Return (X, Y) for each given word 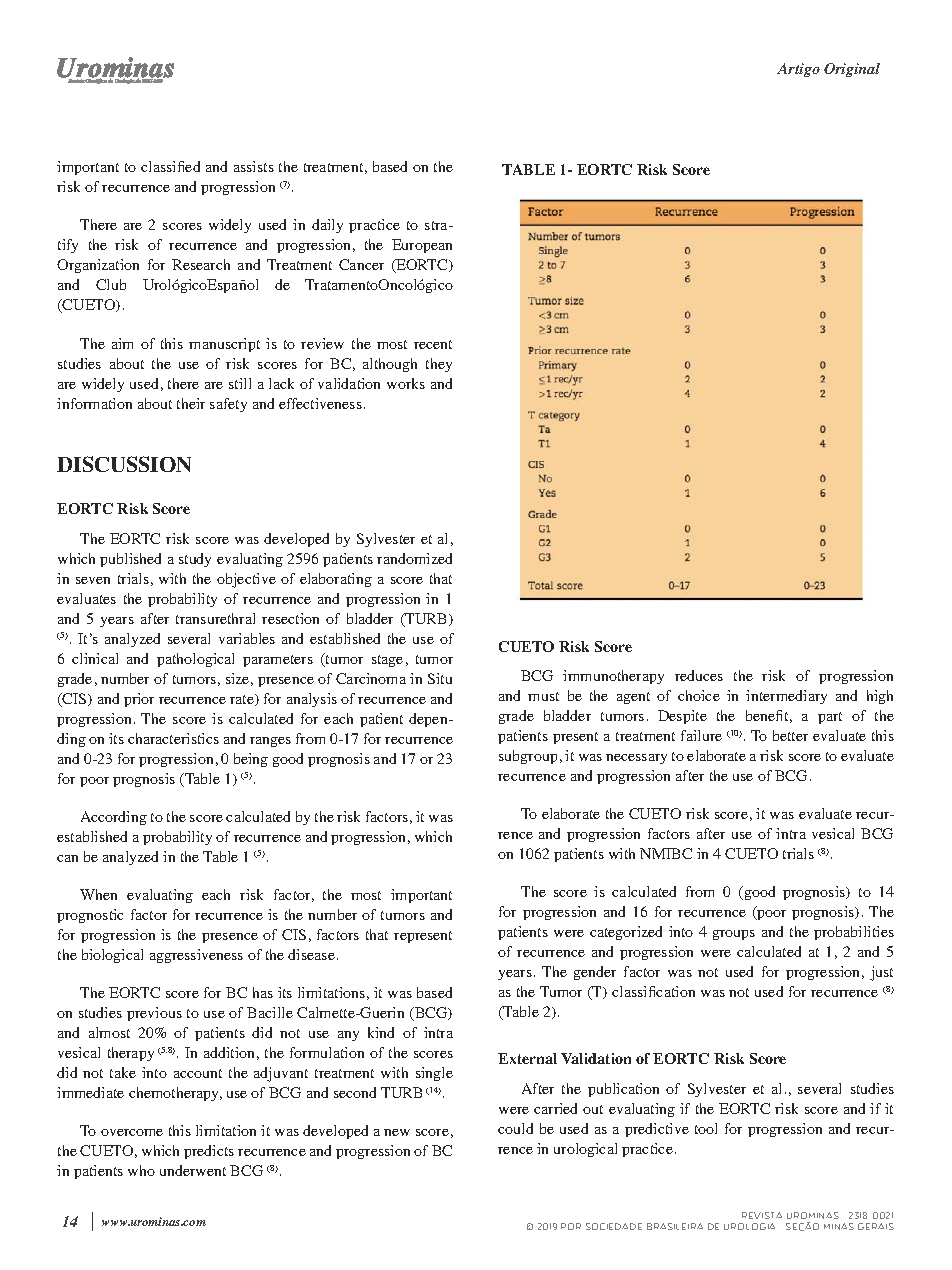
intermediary (786, 697)
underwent (193, 1170)
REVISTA (762, 1215)
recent (433, 344)
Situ (440, 678)
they (439, 365)
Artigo (798, 70)
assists (254, 166)
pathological (195, 660)
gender (595, 973)
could (515, 1128)
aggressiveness (196, 956)
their (191, 403)
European (422, 246)
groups (734, 935)
